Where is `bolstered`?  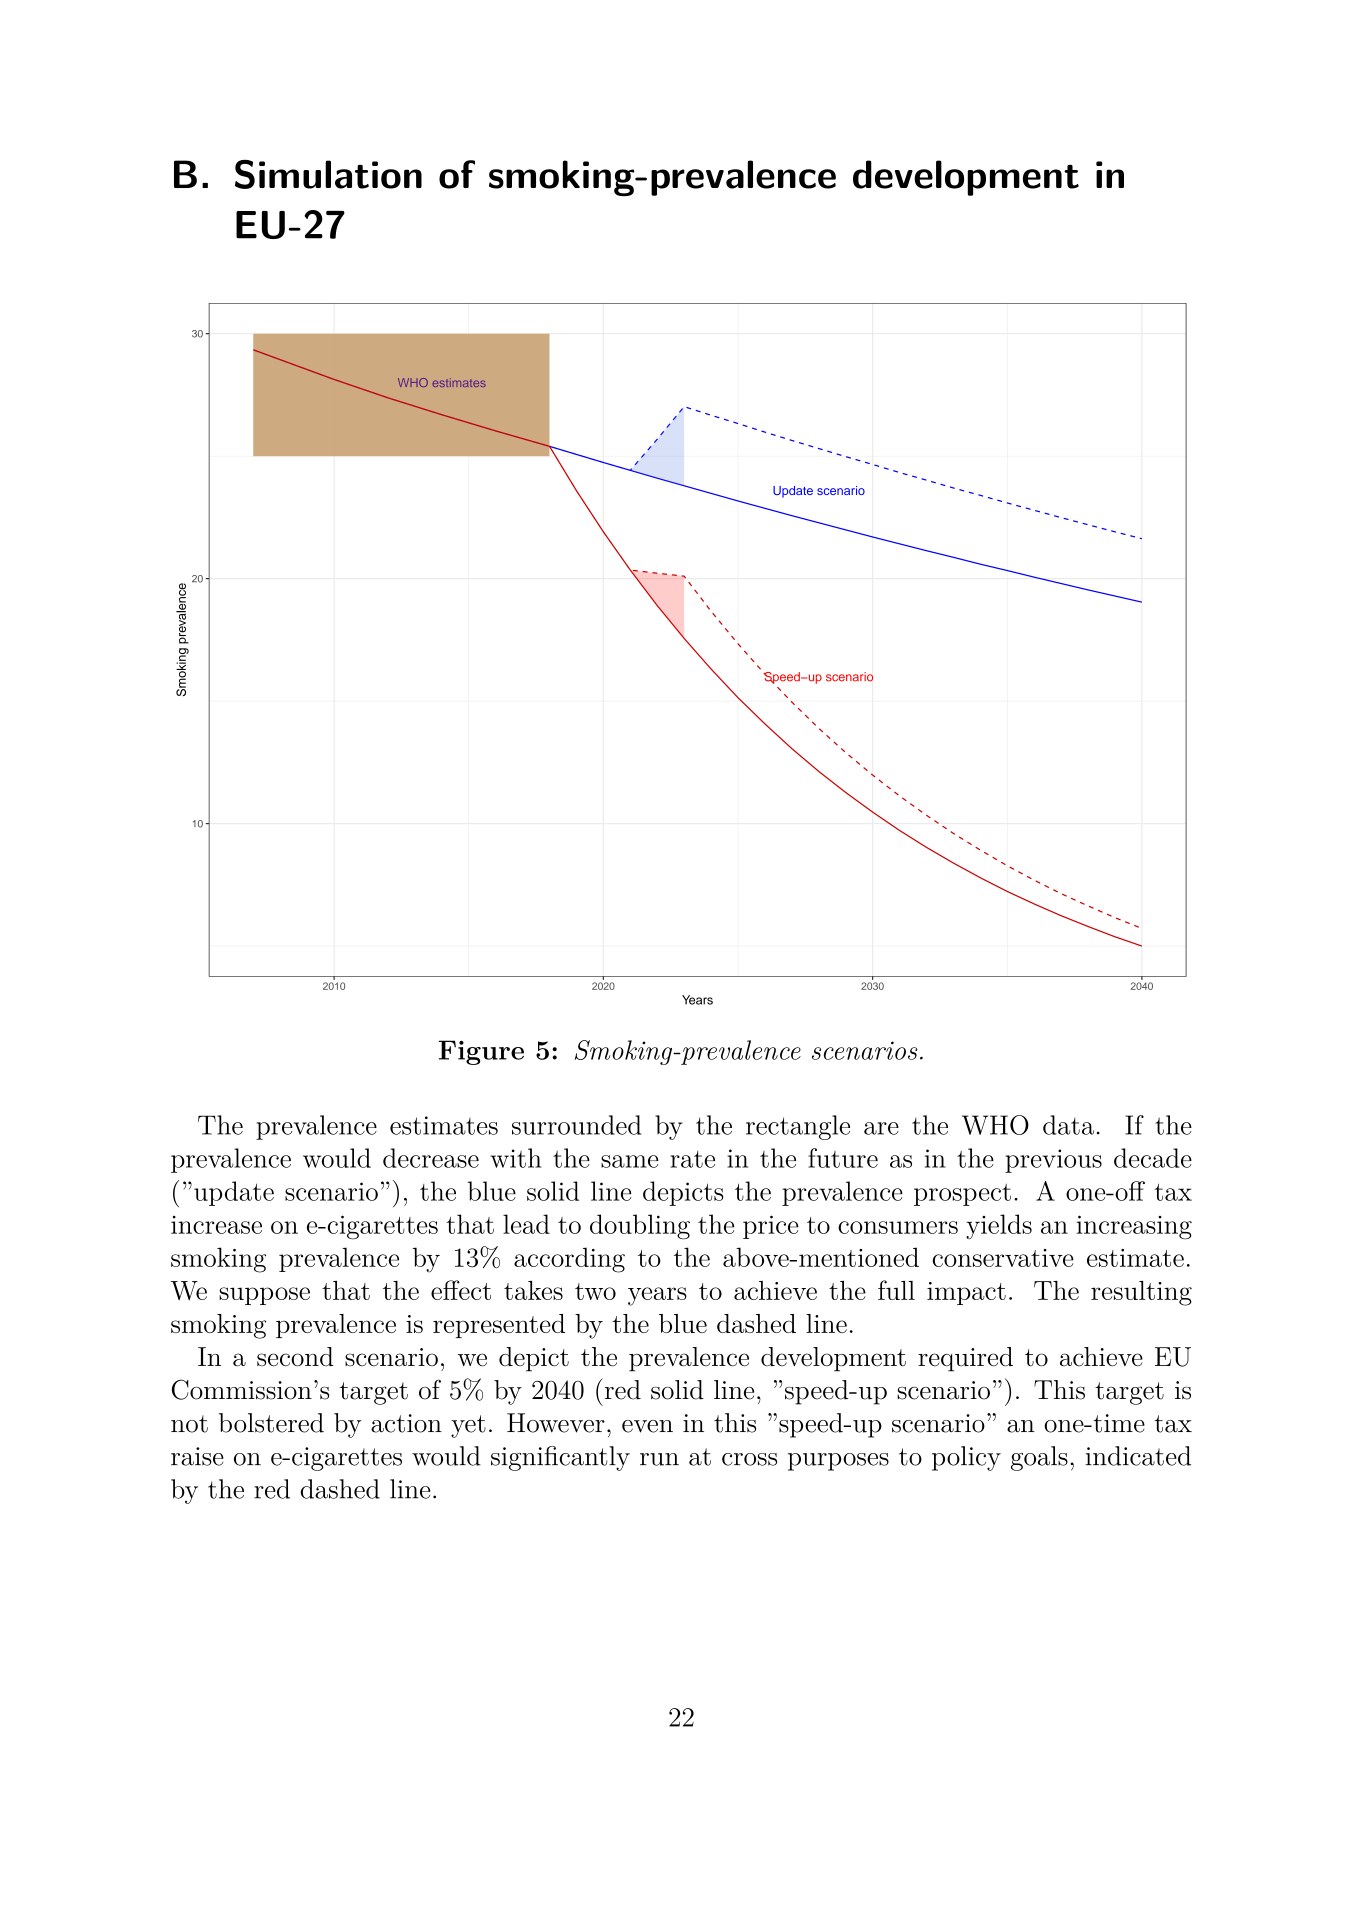 bolstered is located at coordinates (271, 1423).
